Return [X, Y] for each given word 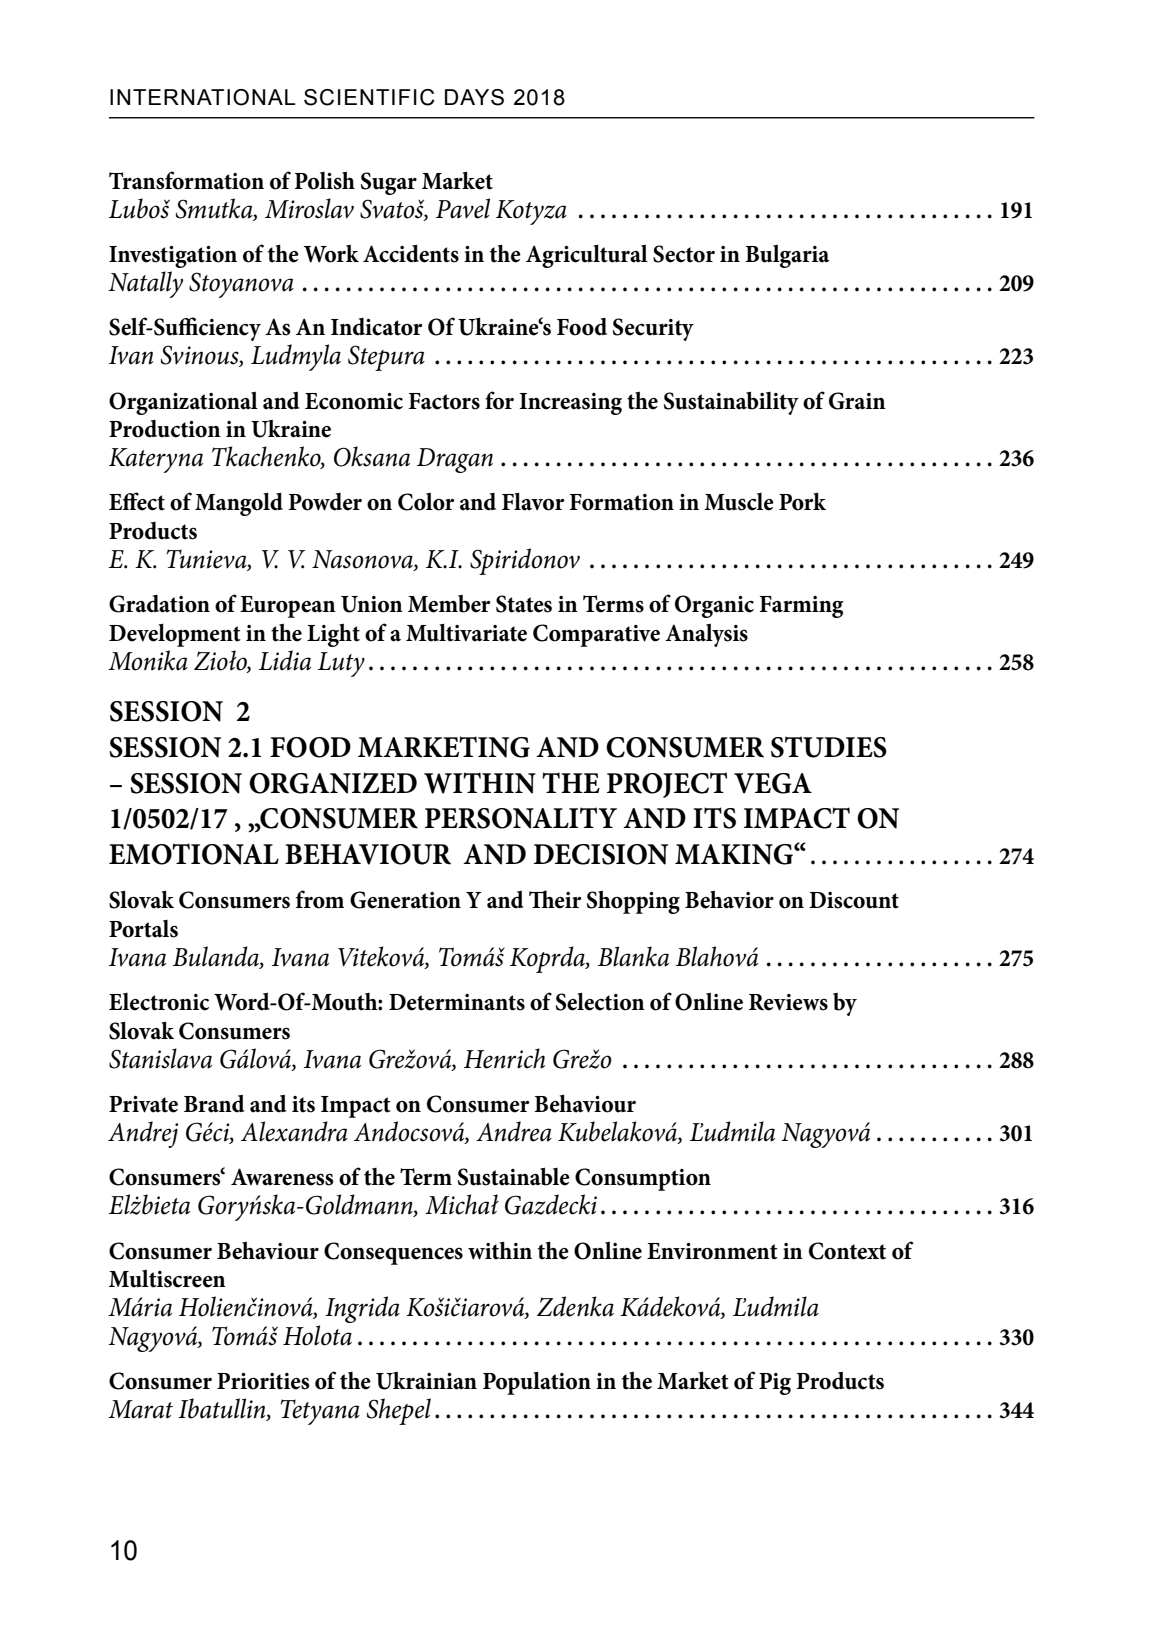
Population [537, 1383]
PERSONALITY [521, 818]
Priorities [263, 1381]
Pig [775, 1384]
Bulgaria [787, 256]
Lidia [285, 660]
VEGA [773, 783]
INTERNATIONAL [203, 97]
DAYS [474, 97]
